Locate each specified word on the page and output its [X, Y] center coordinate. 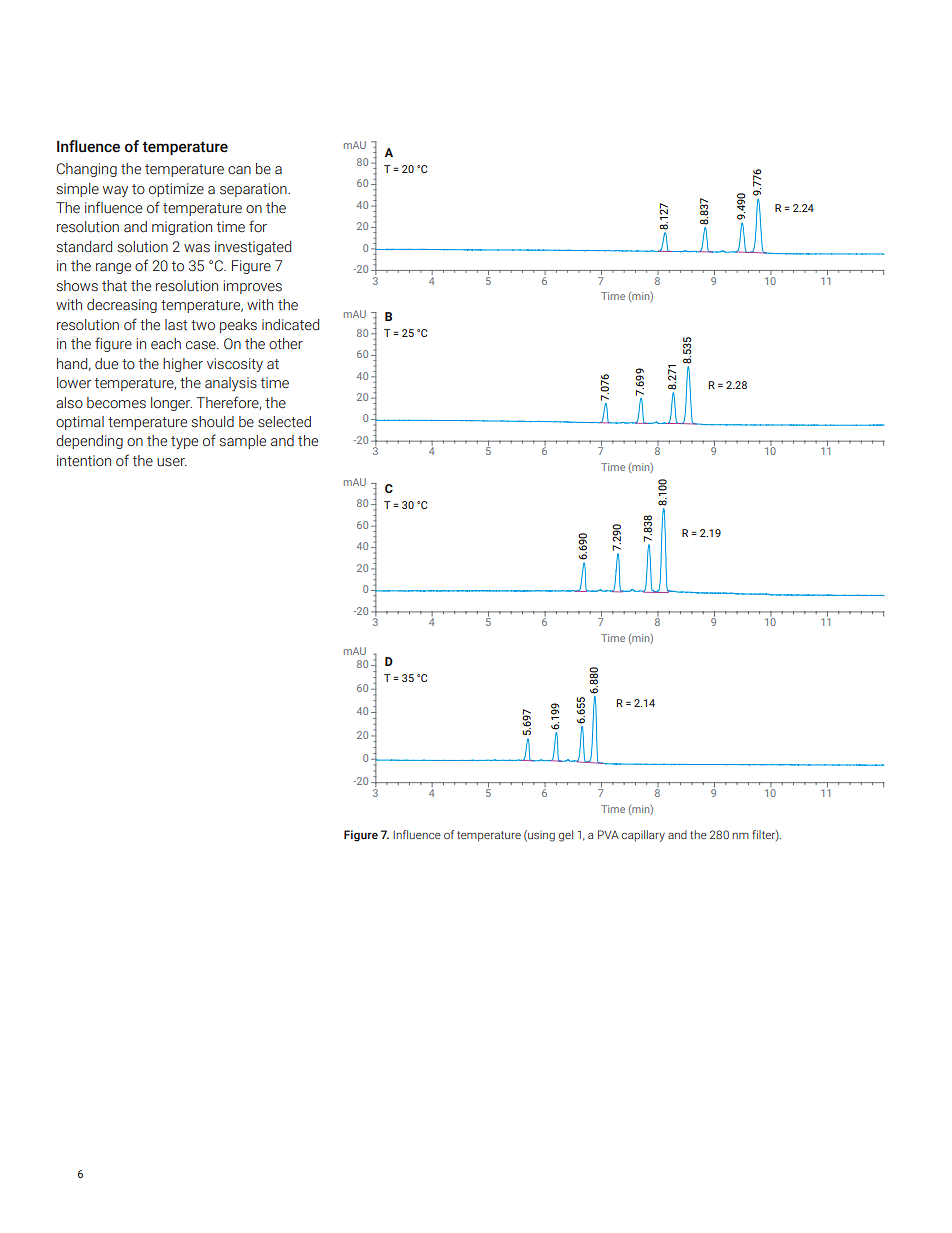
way [115, 191]
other [286, 344]
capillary [643, 836]
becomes [116, 403]
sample [242, 442]
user [172, 462]
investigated [253, 248]
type [184, 442]
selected [284, 422]
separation [254, 190]
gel [566, 836]
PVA [608, 834]
